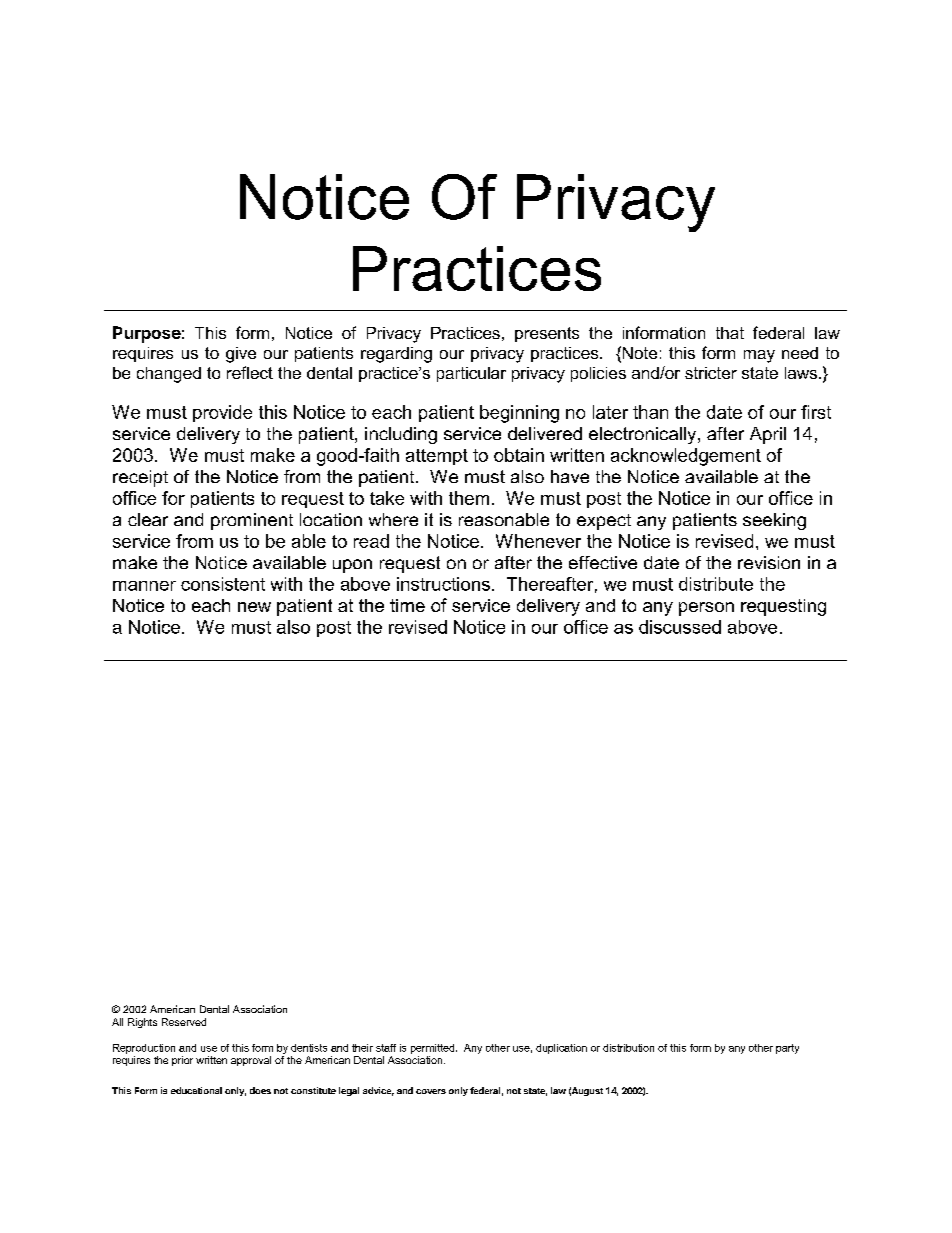  What do you see at coordinates (254, 607) in the document?
I see `new` at bounding box center [254, 607].
